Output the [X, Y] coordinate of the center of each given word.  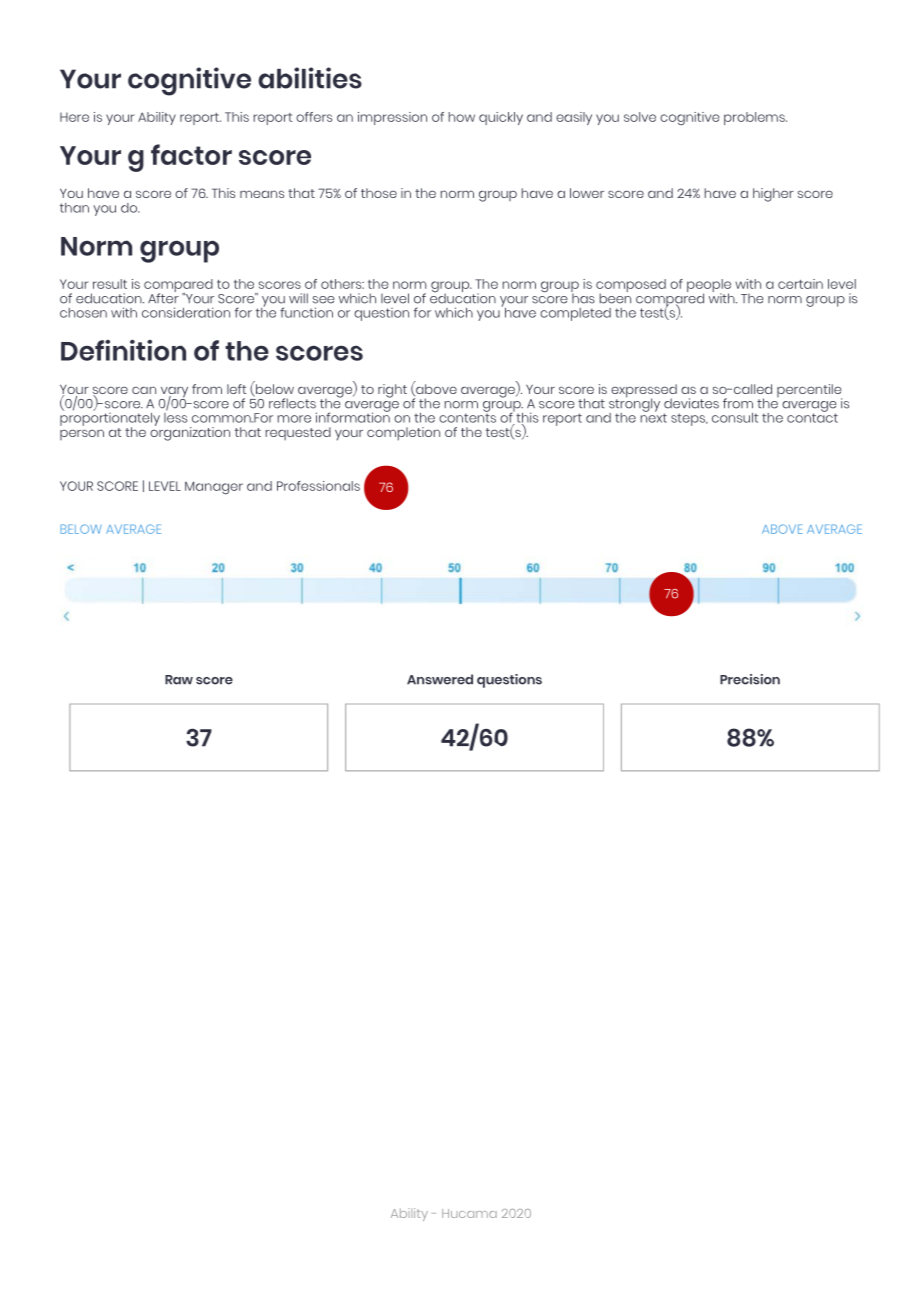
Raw [179, 680]
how [461, 117]
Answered [440, 679]
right [392, 391]
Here [74, 117]
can [144, 390]
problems [755, 118]
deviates [691, 403]
